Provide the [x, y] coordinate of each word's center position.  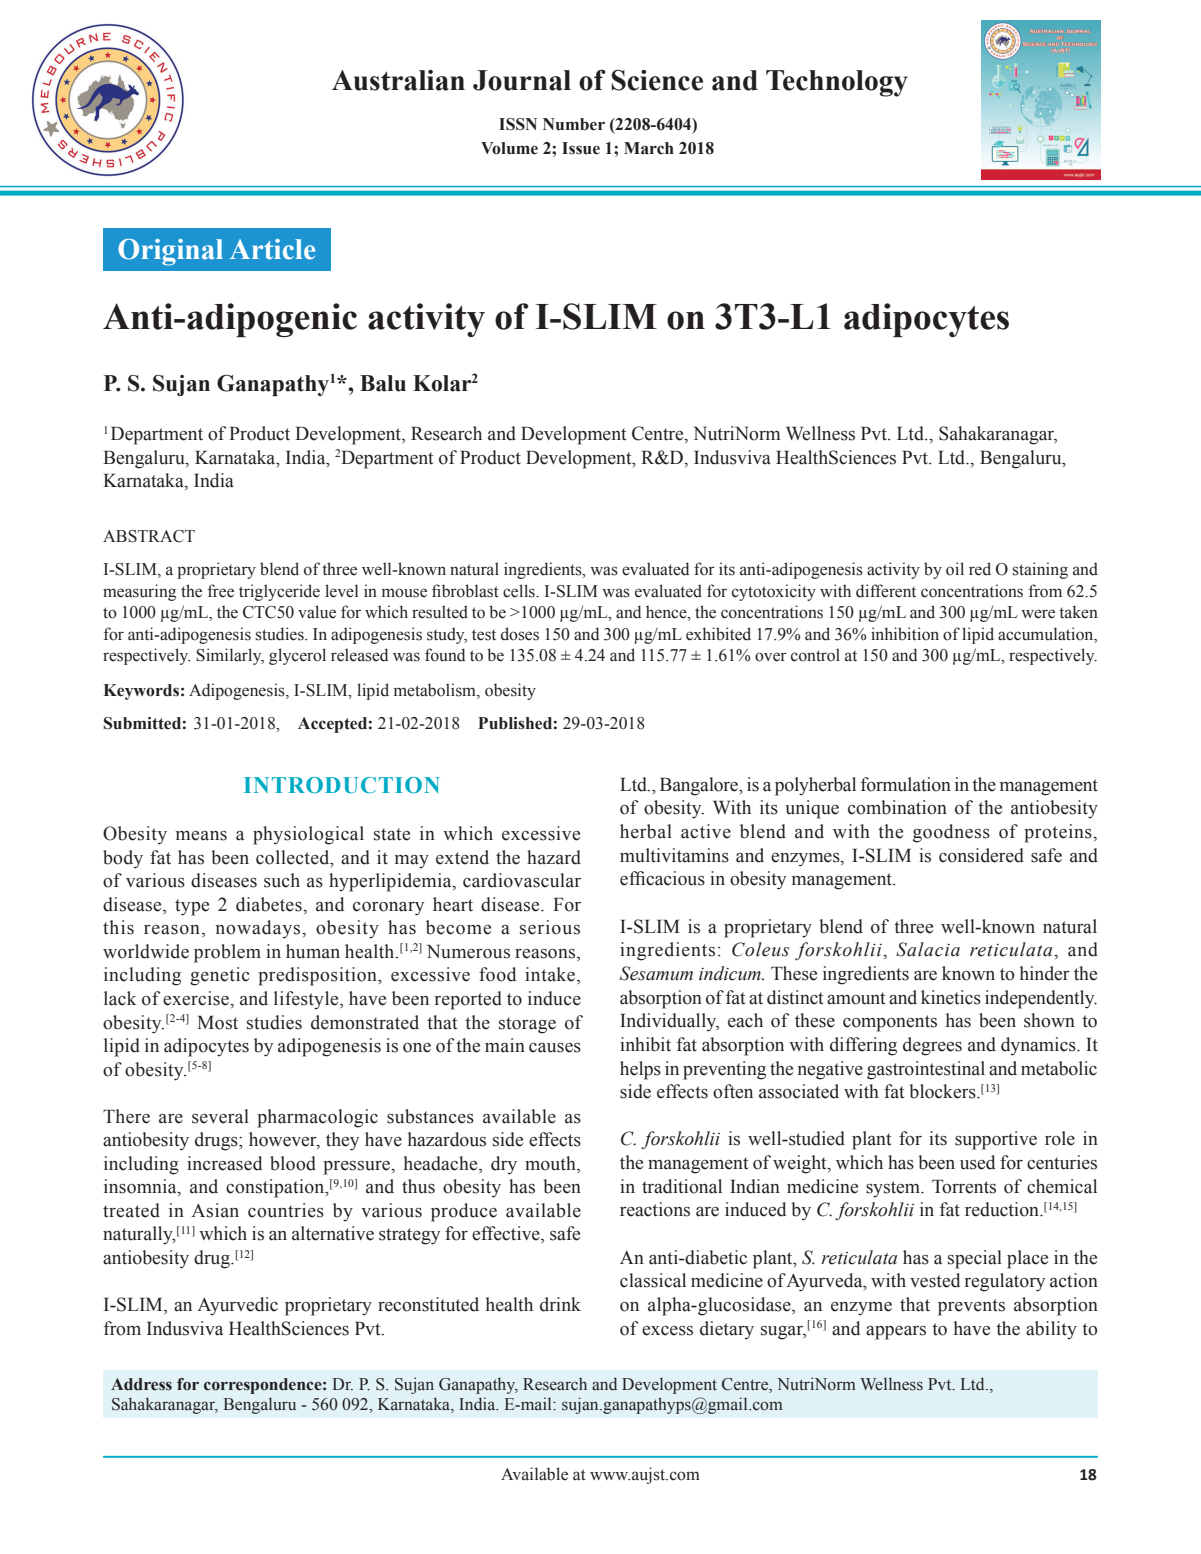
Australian [398, 80]
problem [227, 953]
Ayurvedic [237, 1306]
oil [955, 569]
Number [574, 124]
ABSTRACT [149, 536]
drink [560, 1304]
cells [520, 591]
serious [550, 927]
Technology [837, 83]
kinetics [951, 997]
